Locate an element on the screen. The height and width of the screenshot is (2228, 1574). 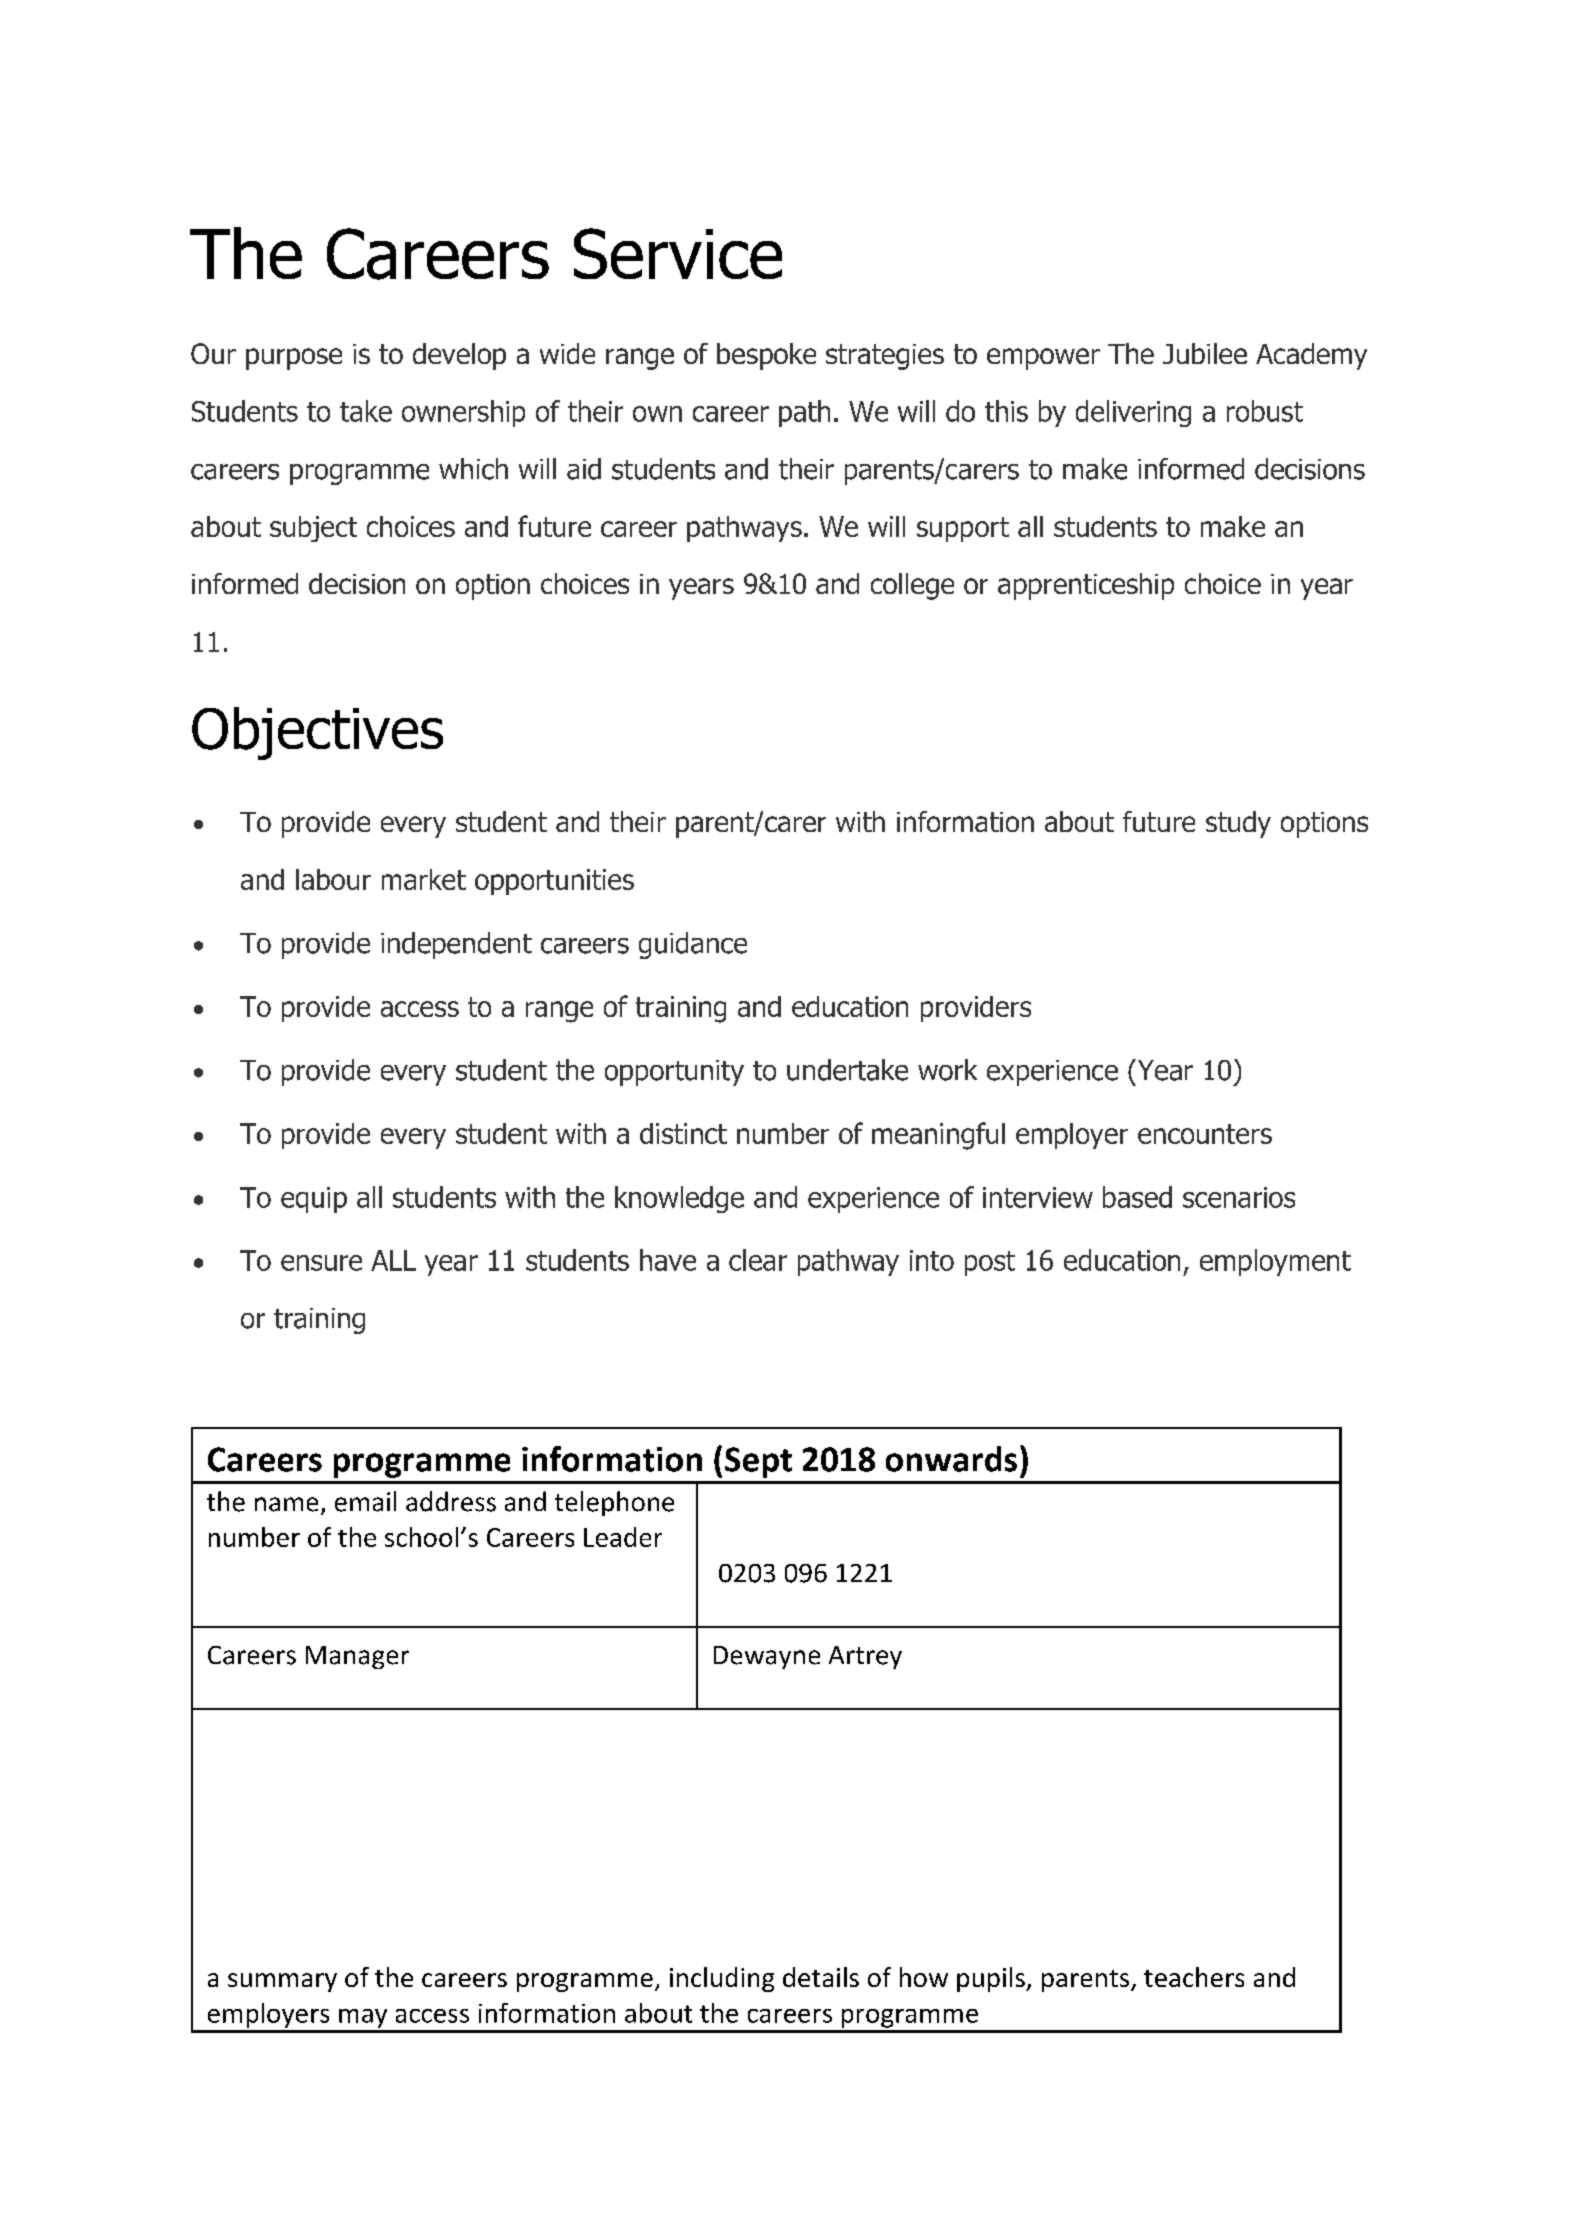
Objectives is located at coordinates (317, 733).
